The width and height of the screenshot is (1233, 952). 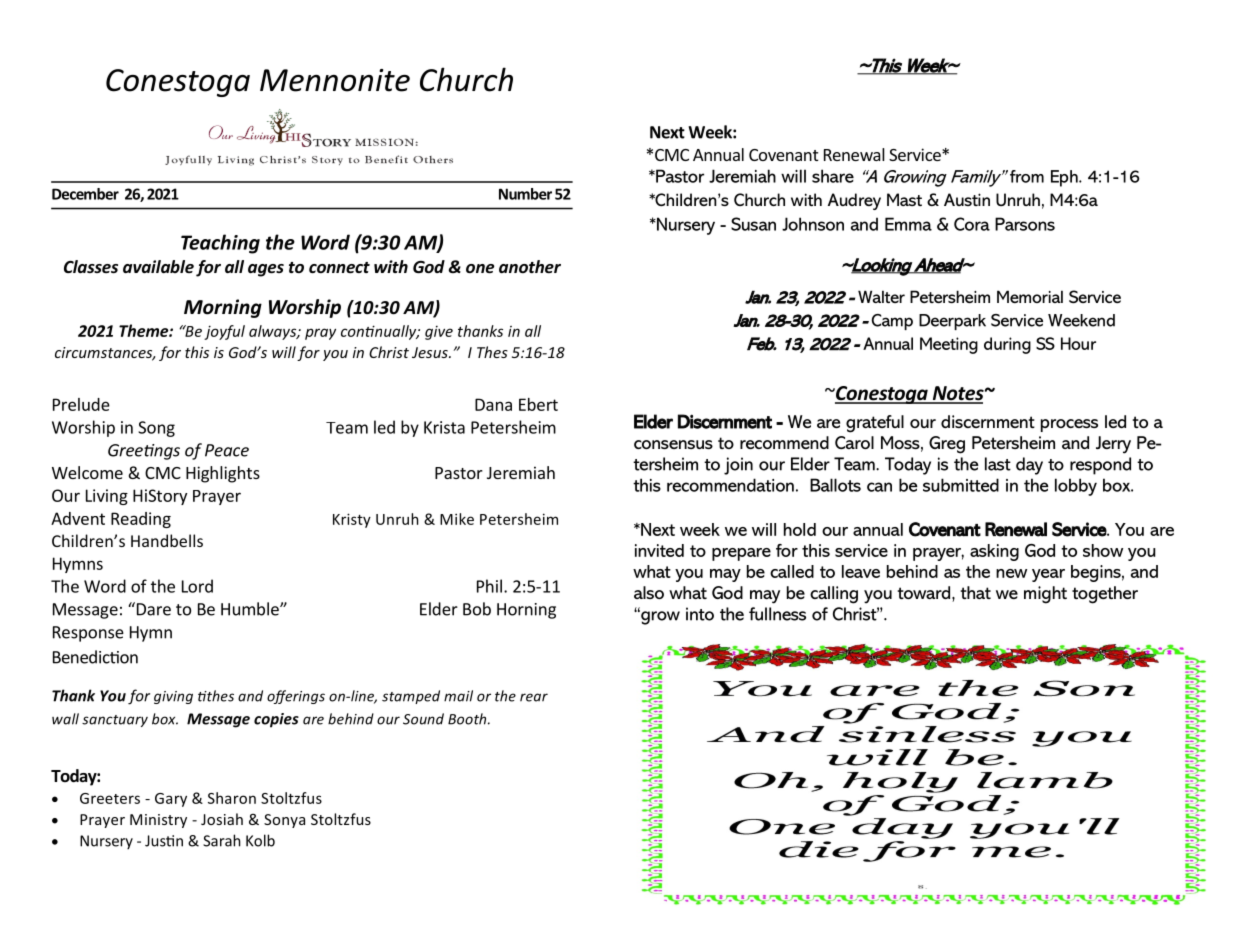 What do you see at coordinates (673, 444) in the screenshot?
I see `consensus` at bounding box center [673, 444].
